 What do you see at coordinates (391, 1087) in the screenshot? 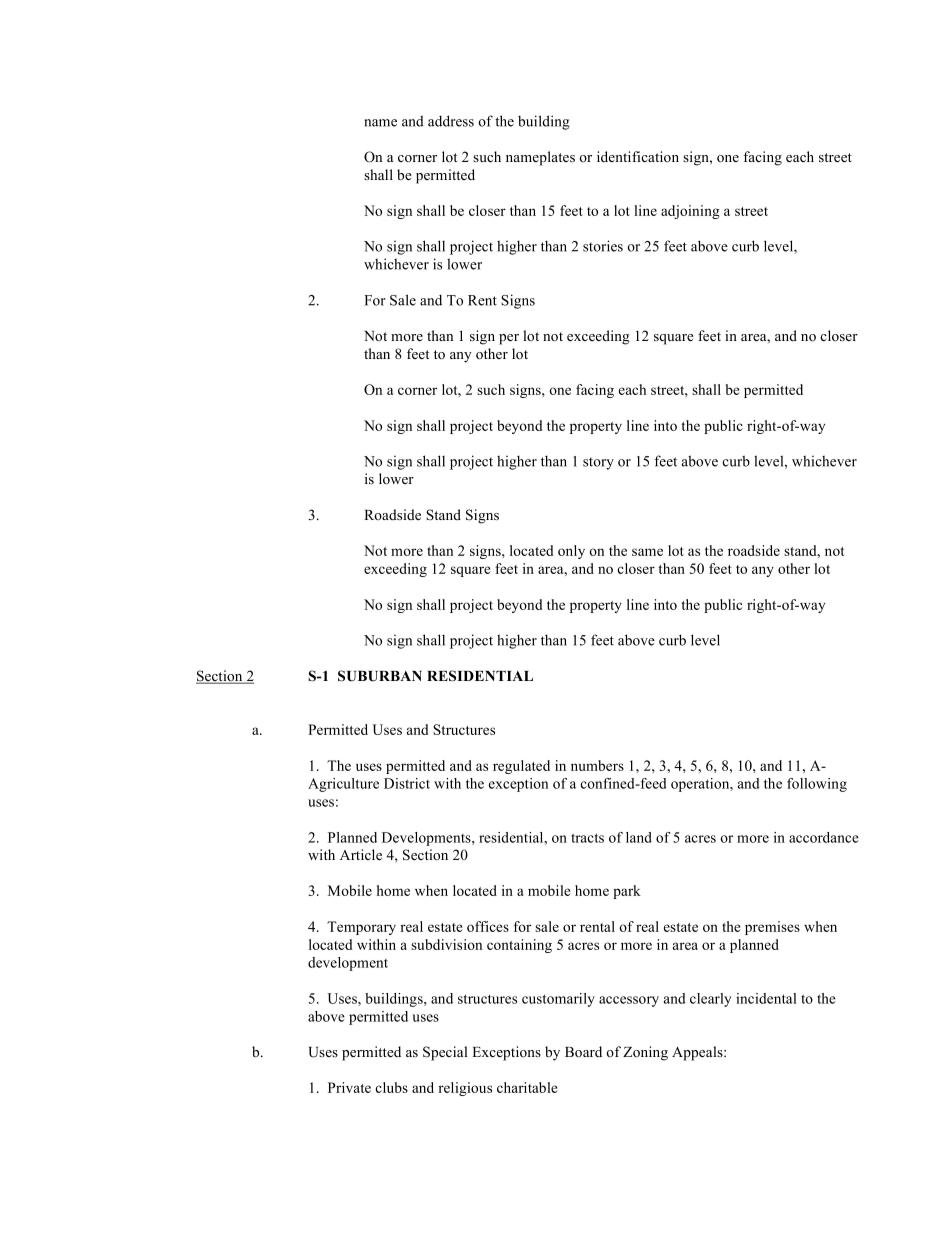
I see `clubs` at bounding box center [391, 1087].
